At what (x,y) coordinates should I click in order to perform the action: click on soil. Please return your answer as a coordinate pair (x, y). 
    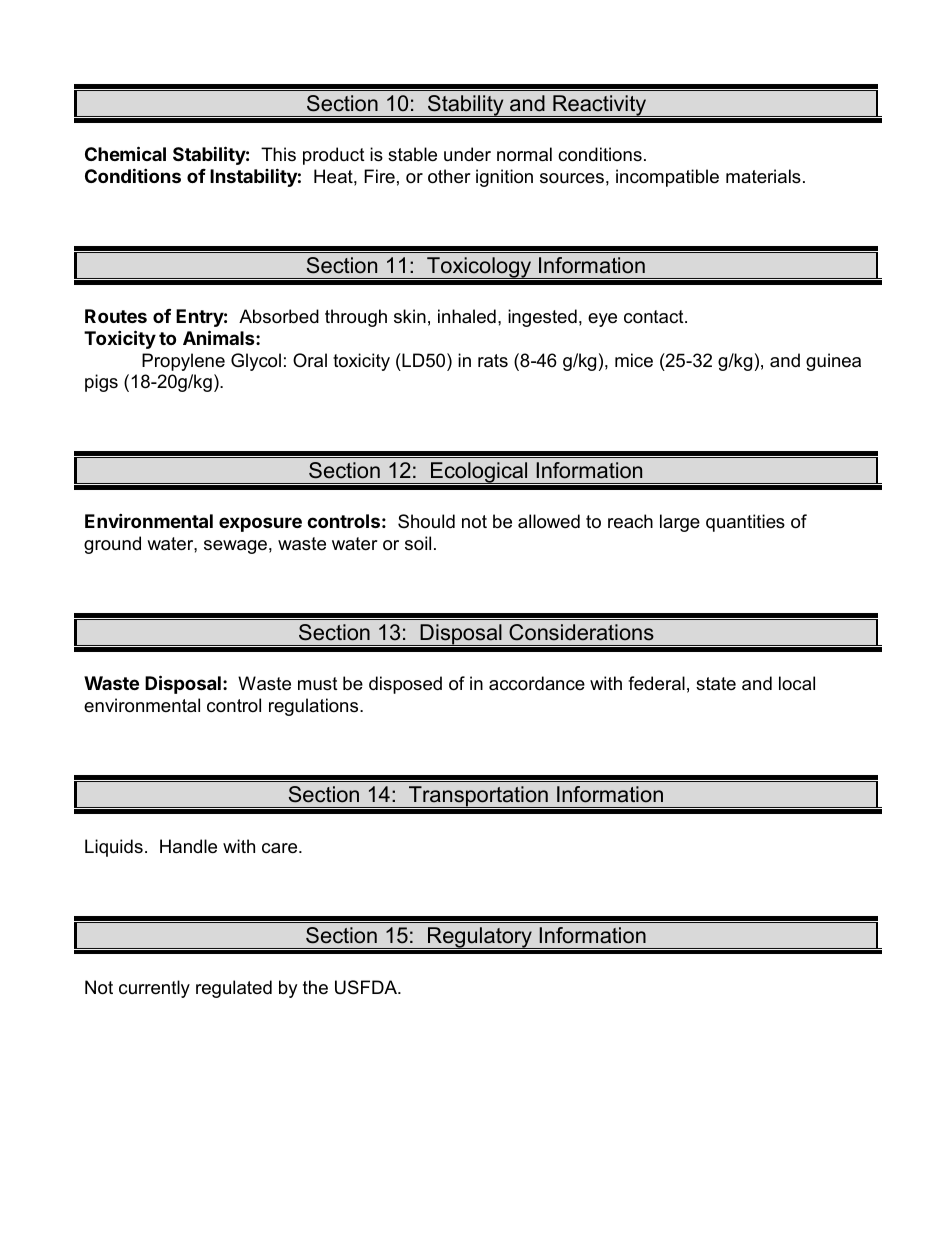
    Looking at the image, I should click on (418, 543).
